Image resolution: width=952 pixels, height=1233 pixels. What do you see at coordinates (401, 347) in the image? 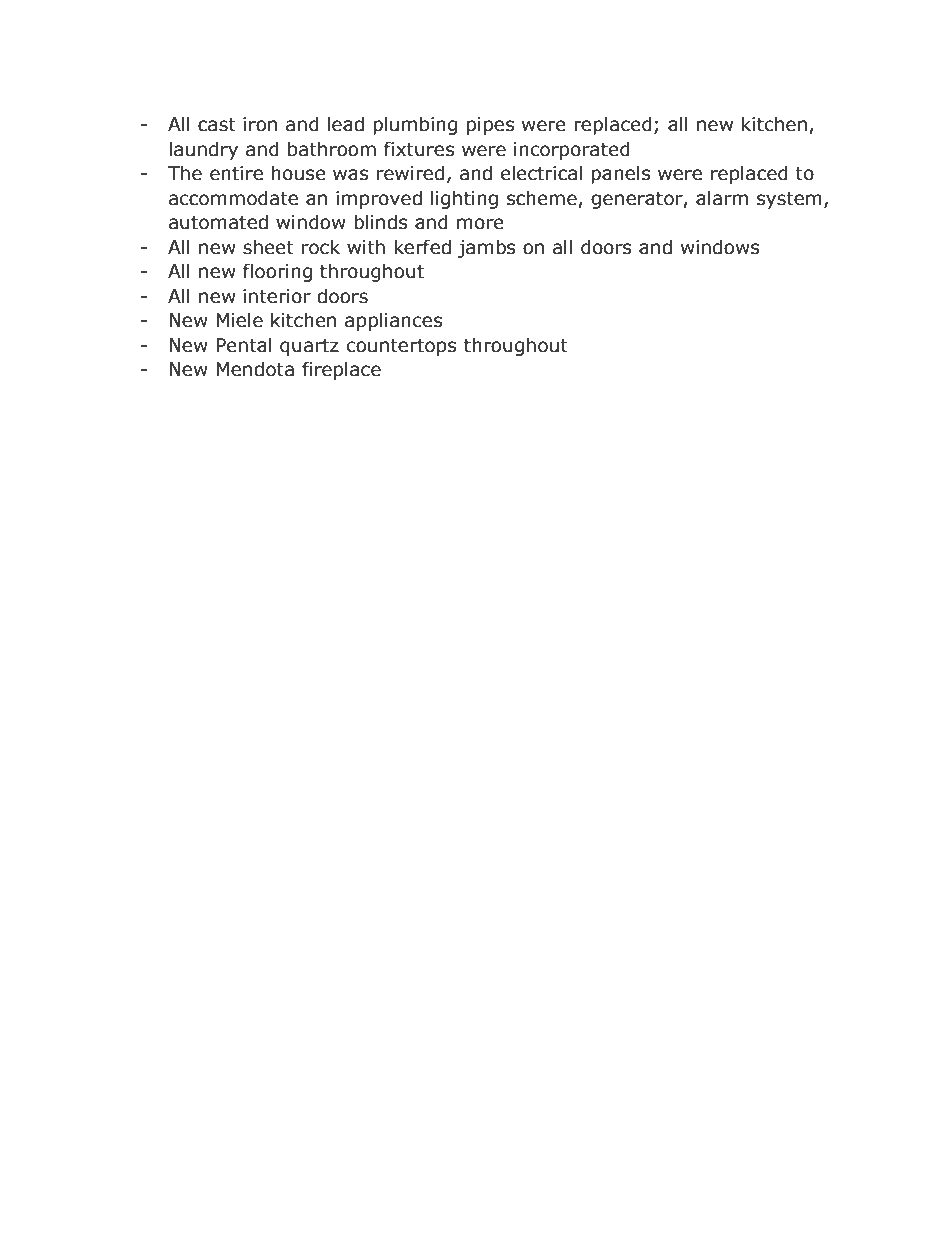
I see `countertops` at bounding box center [401, 347].
